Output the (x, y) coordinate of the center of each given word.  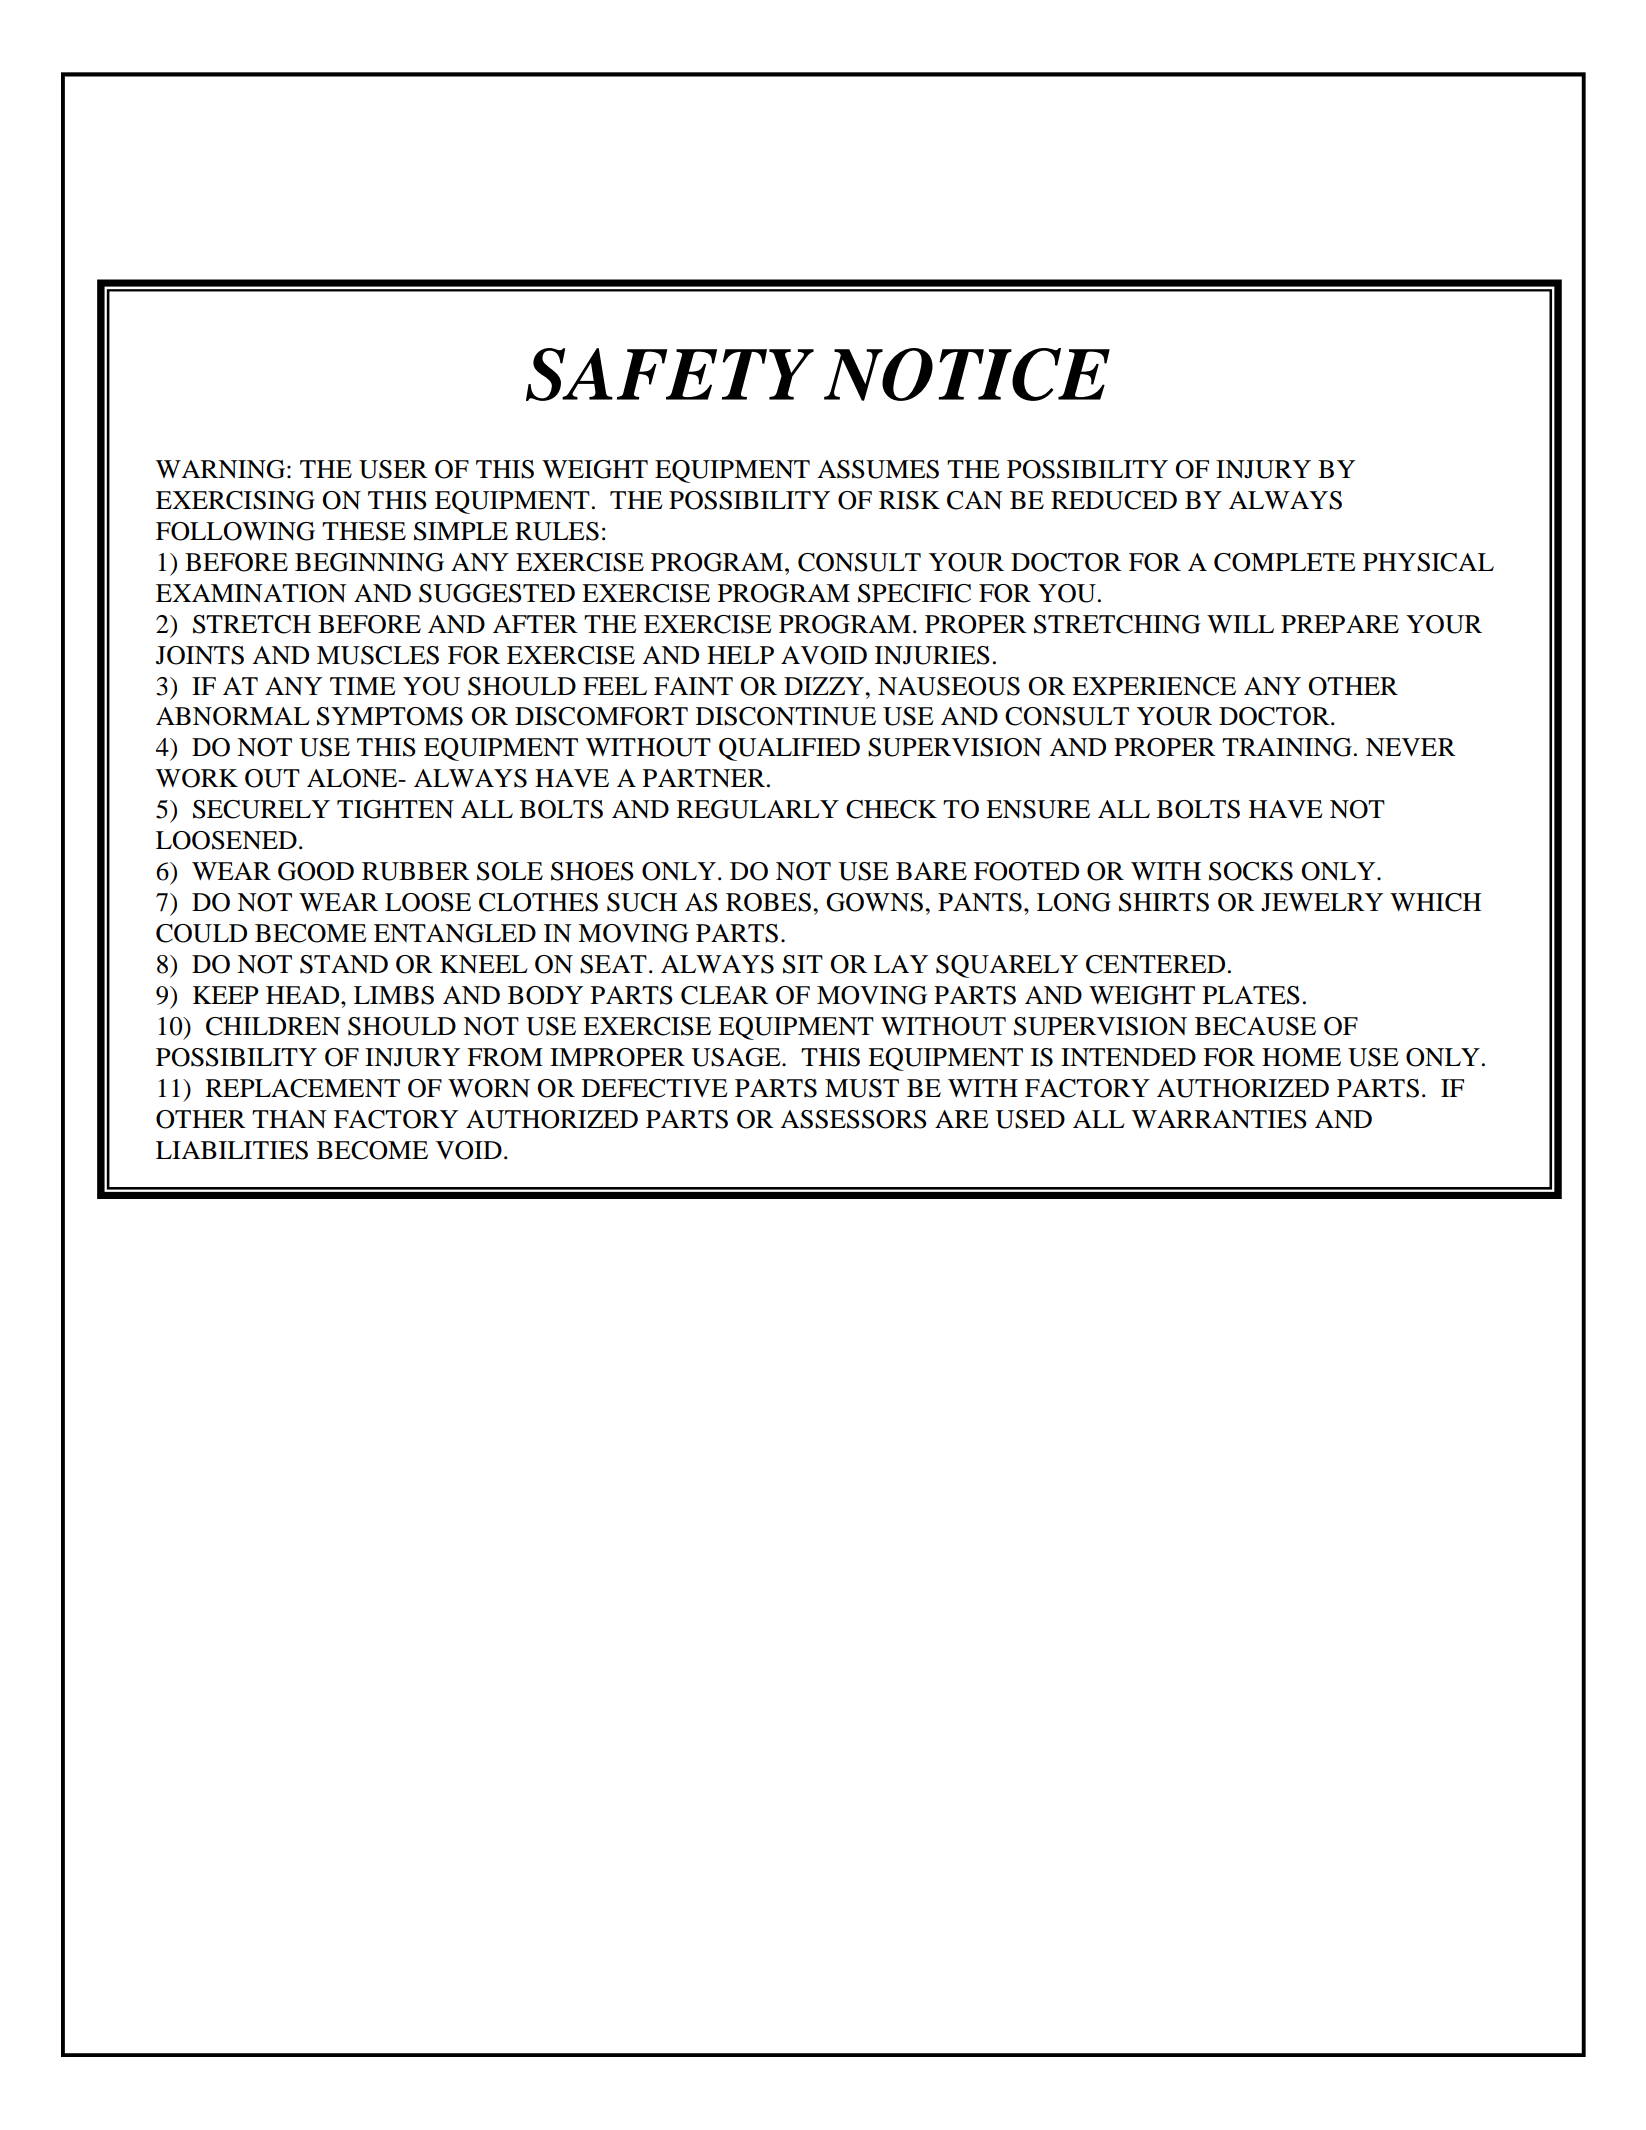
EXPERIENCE (1154, 686)
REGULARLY (758, 809)
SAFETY (670, 374)
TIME (362, 686)
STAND (344, 964)
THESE (364, 531)
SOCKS (1251, 871)
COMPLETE (1284, 562)
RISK (909, 500)
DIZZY (825, 686)
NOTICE (967, 374)
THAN (289, 1119)
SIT (803, 964)
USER (393, 469)
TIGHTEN (395, 809)
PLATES (1251, 995)
